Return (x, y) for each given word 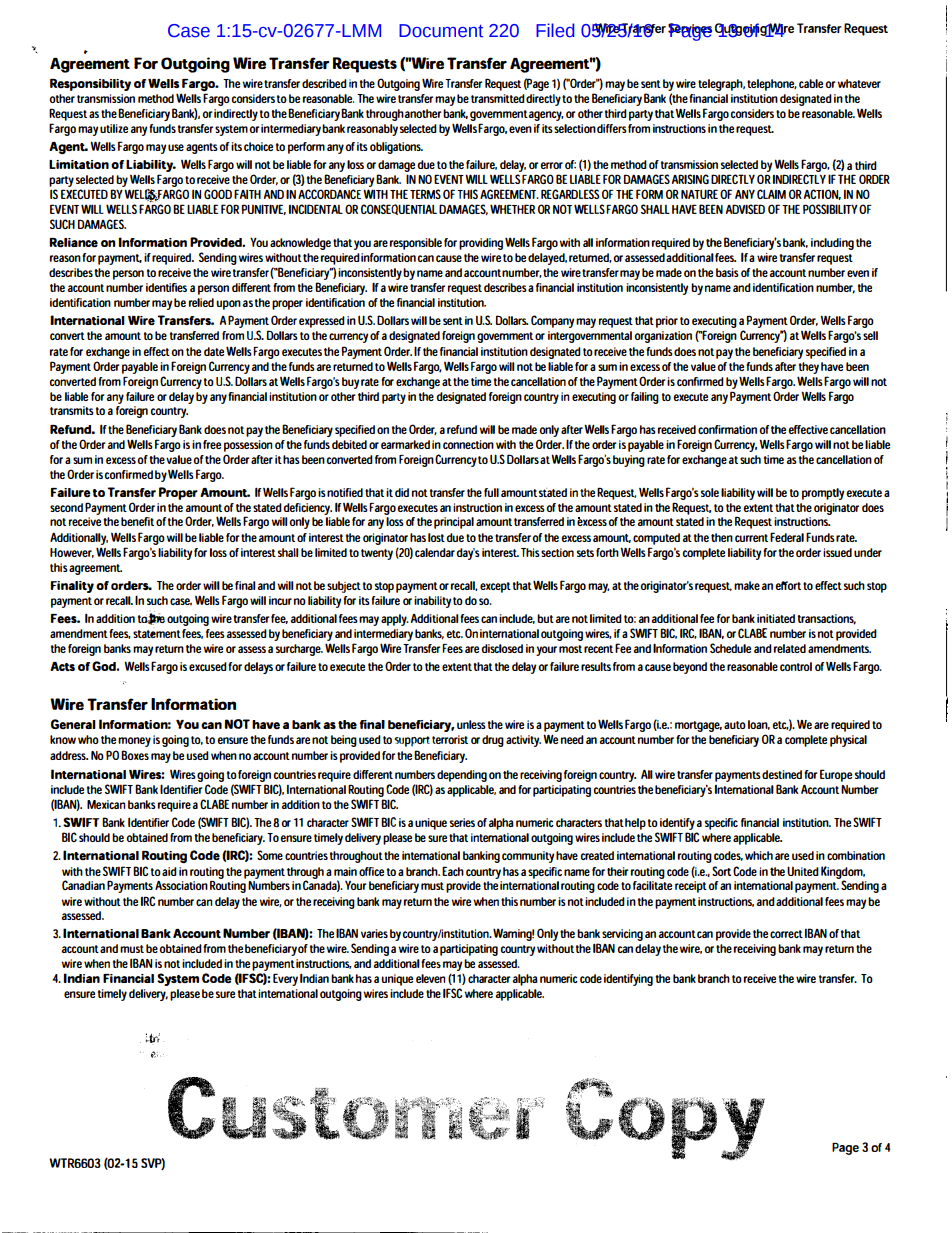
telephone (772, 85)
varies (374, 933)
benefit (137, 521)
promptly (823, 494)
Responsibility (90, 85)
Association (181, 885)
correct (786, 934)
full (491, 492)
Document (441, 31)
